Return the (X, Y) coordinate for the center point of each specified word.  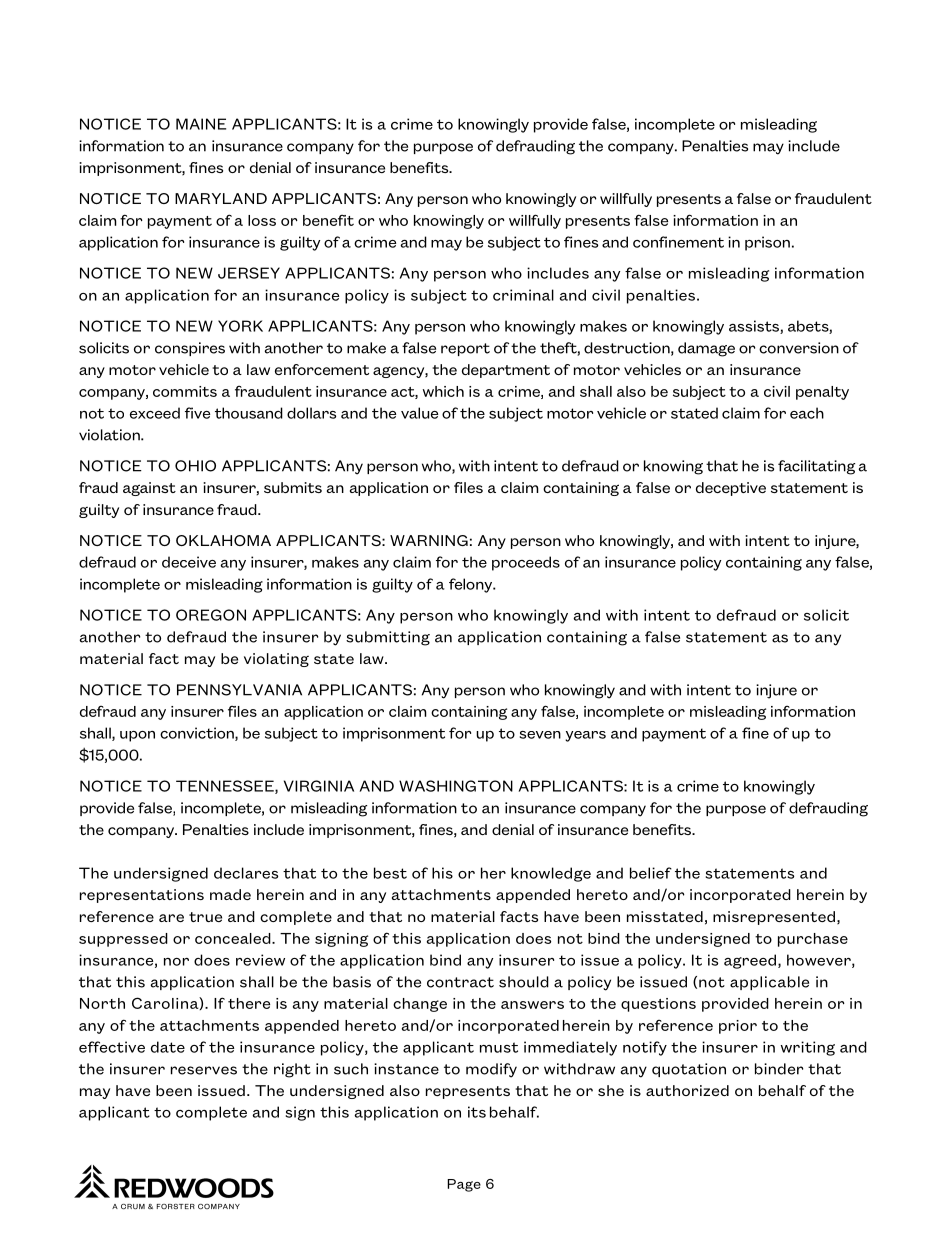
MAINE (201, 124)
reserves (204, 1070)
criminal (523, 295)
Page (464, 1185)
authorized (687, 1090)
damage (706, 349)
